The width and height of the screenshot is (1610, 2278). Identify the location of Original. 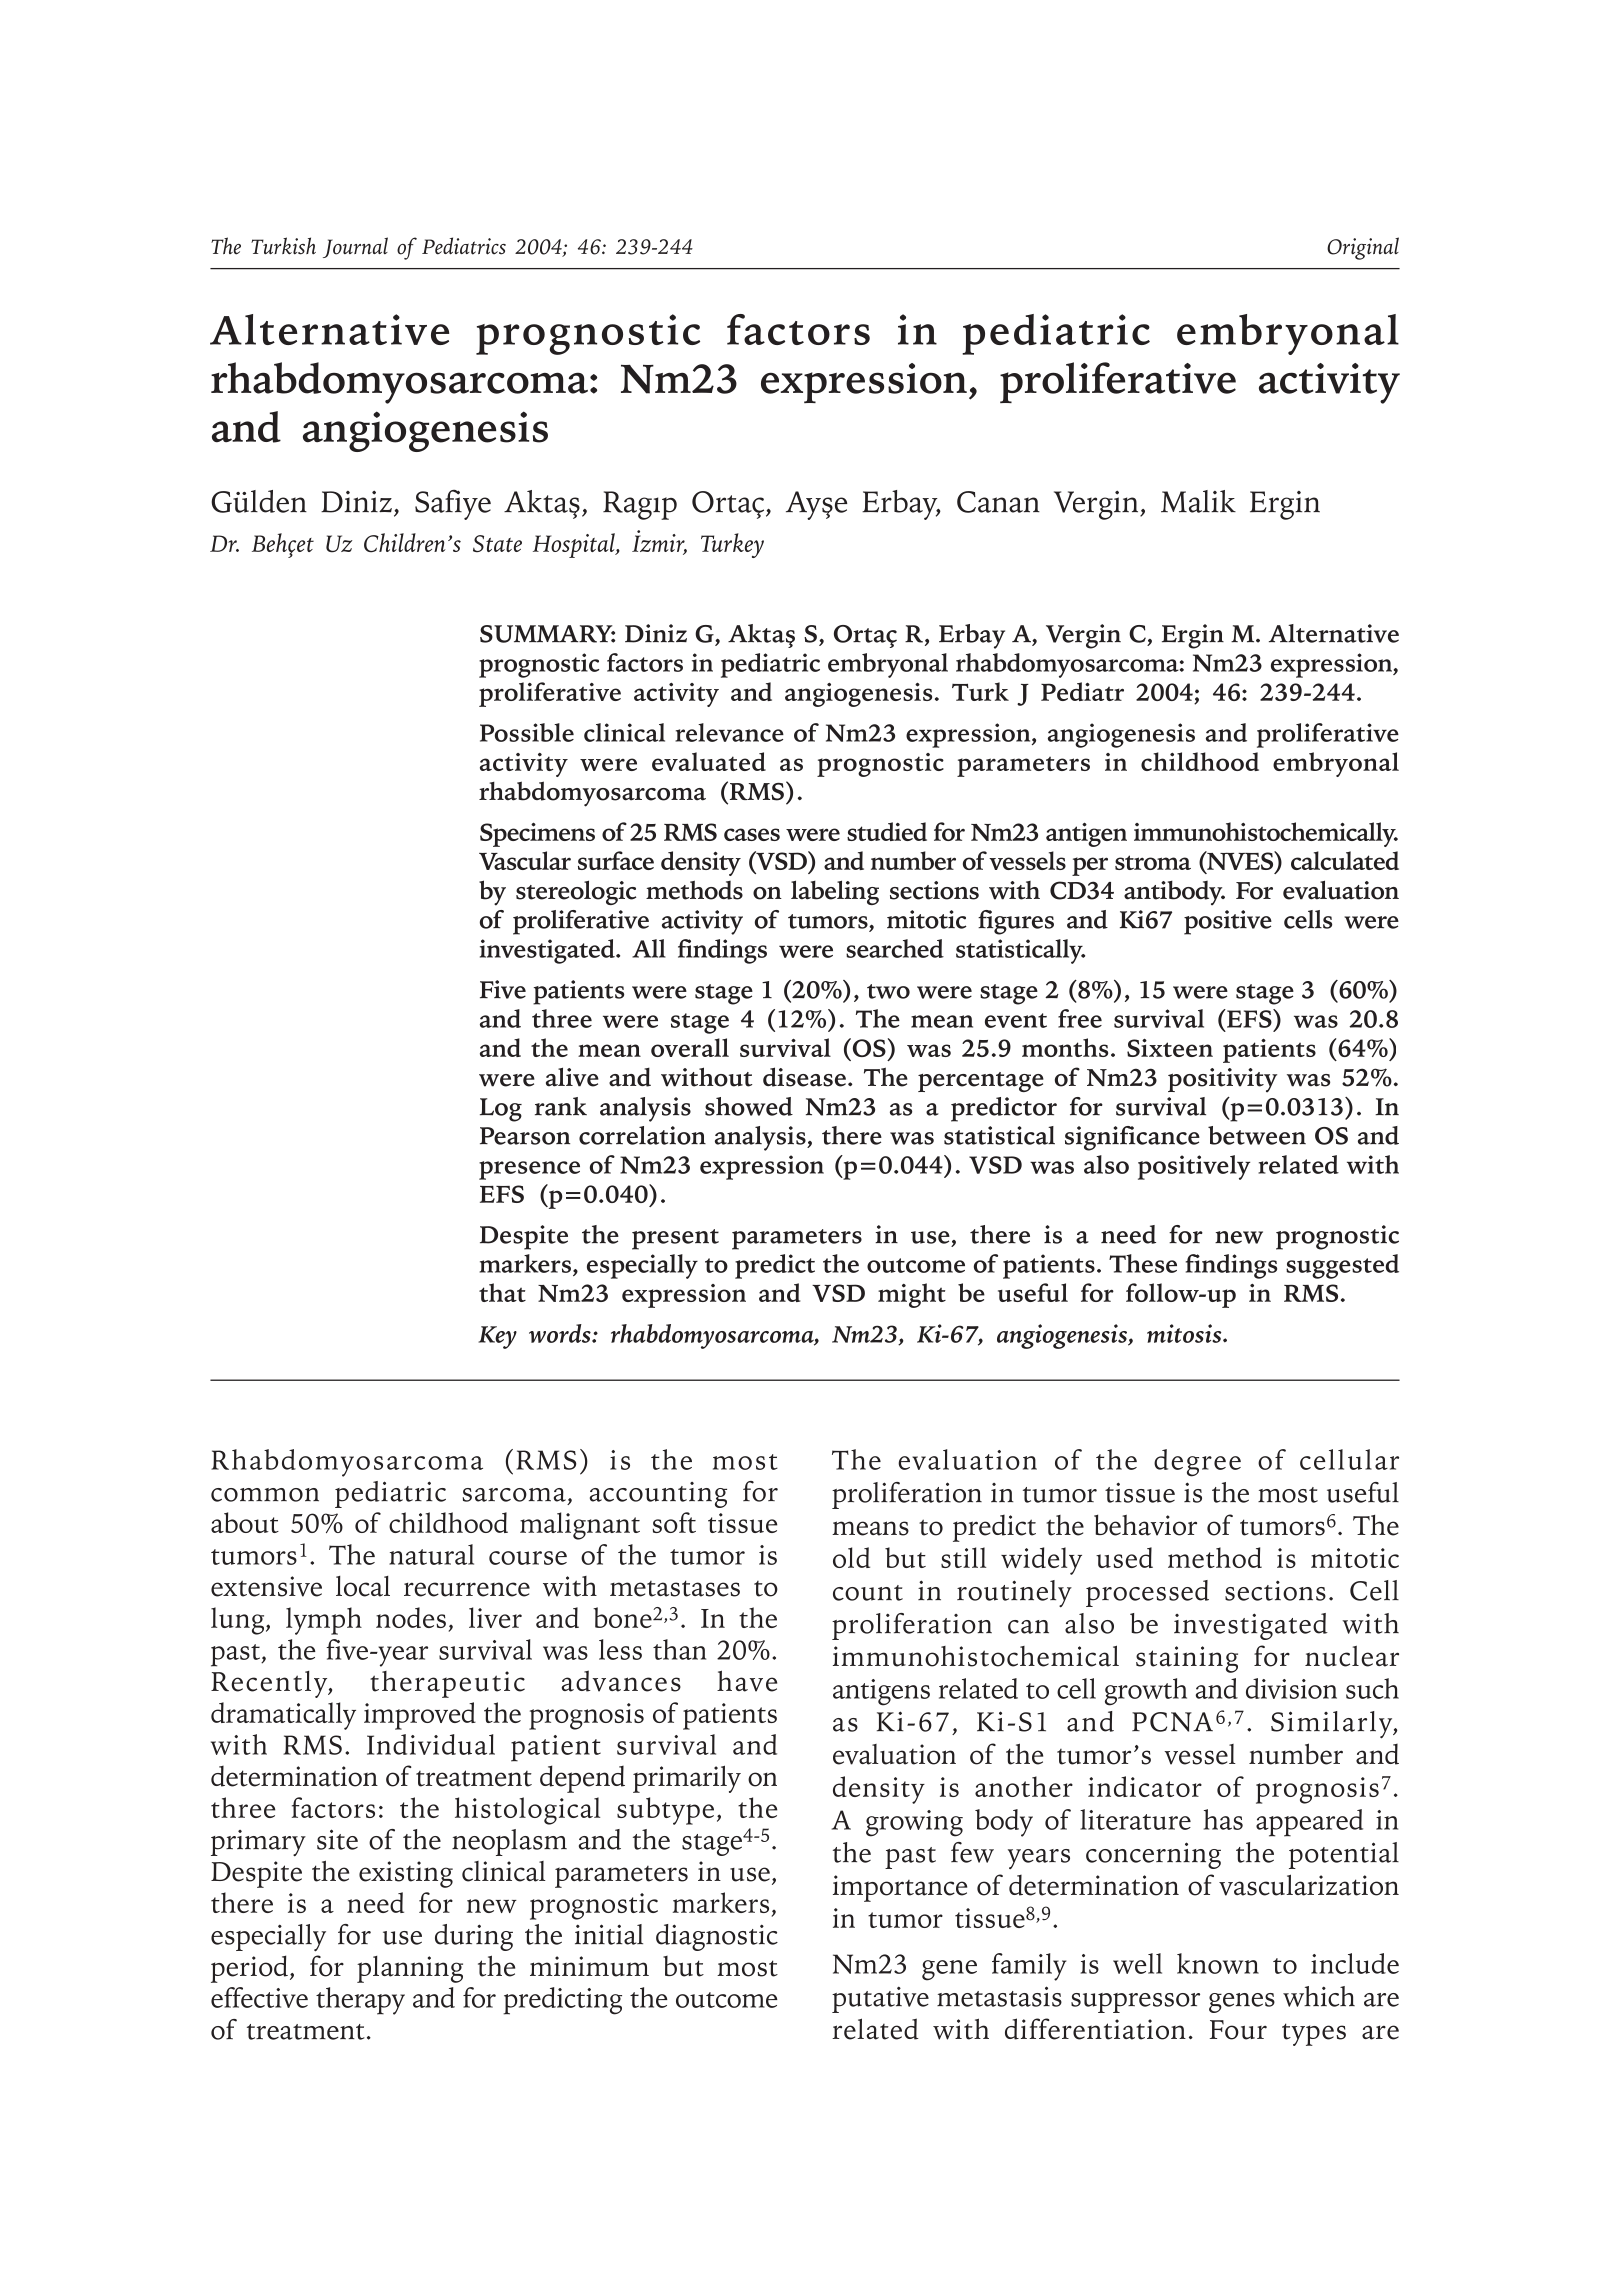
(1363, 248).
